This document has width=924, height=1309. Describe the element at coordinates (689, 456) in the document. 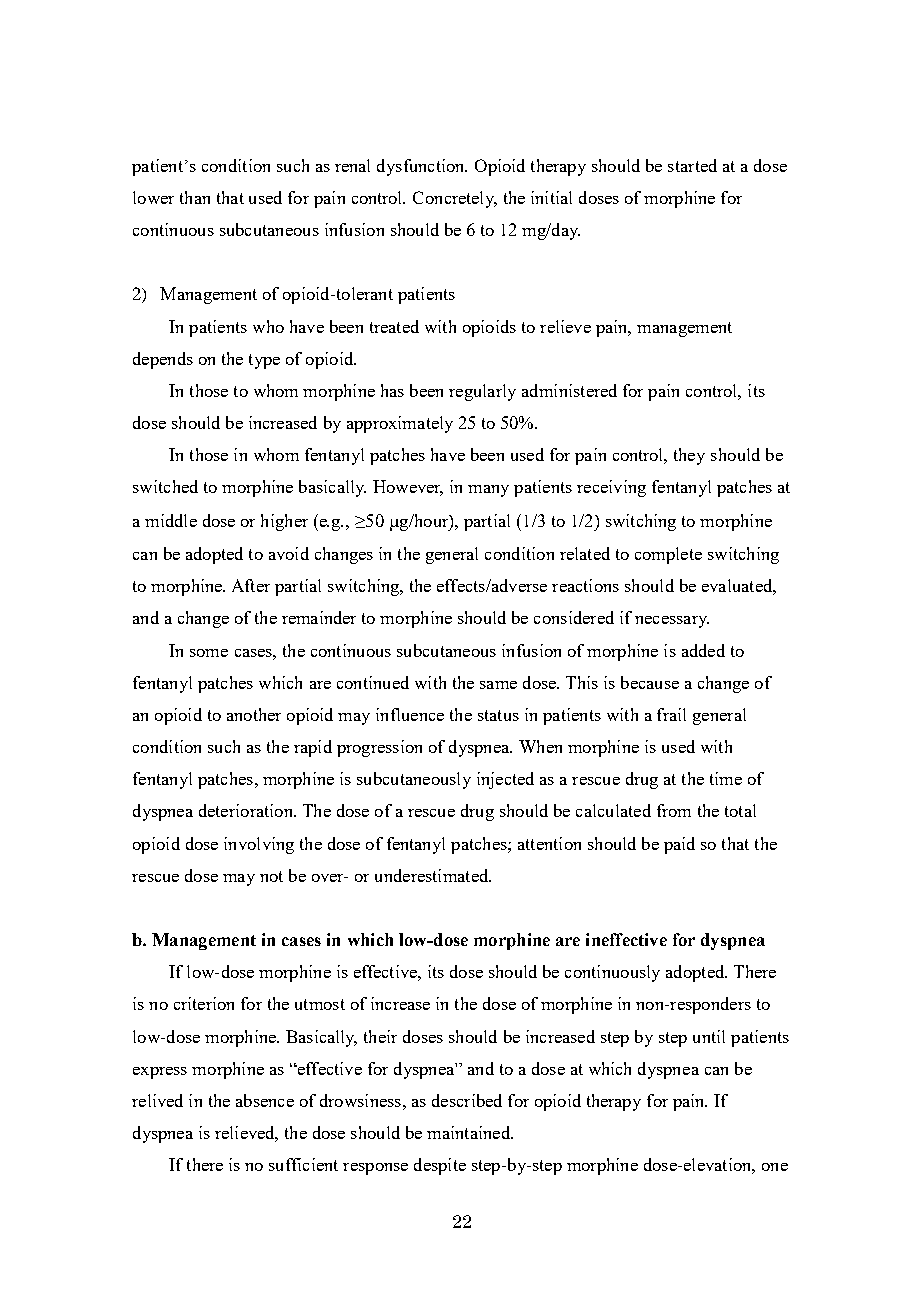

I see `they` at that location.
